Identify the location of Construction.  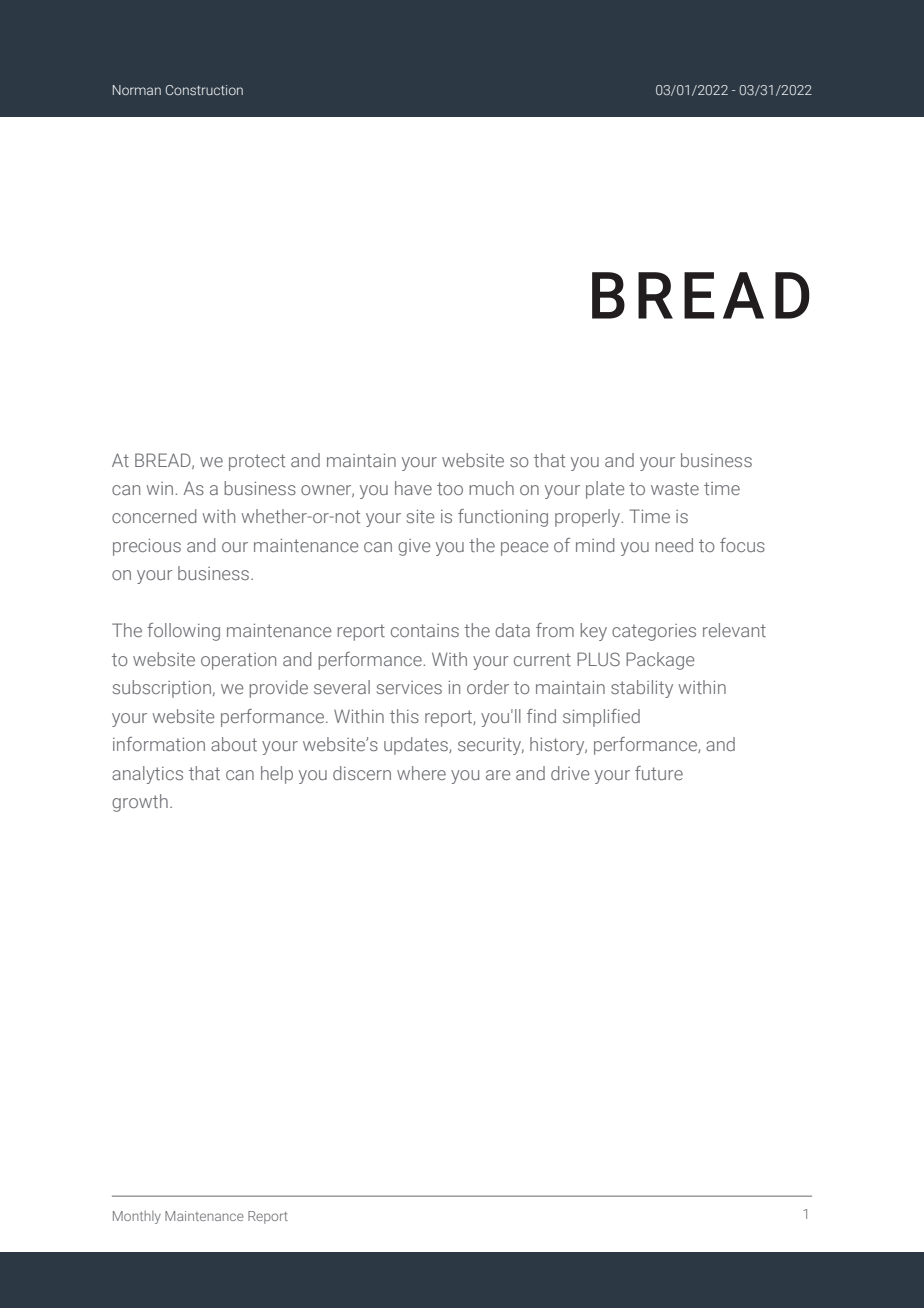
(204, 90).
